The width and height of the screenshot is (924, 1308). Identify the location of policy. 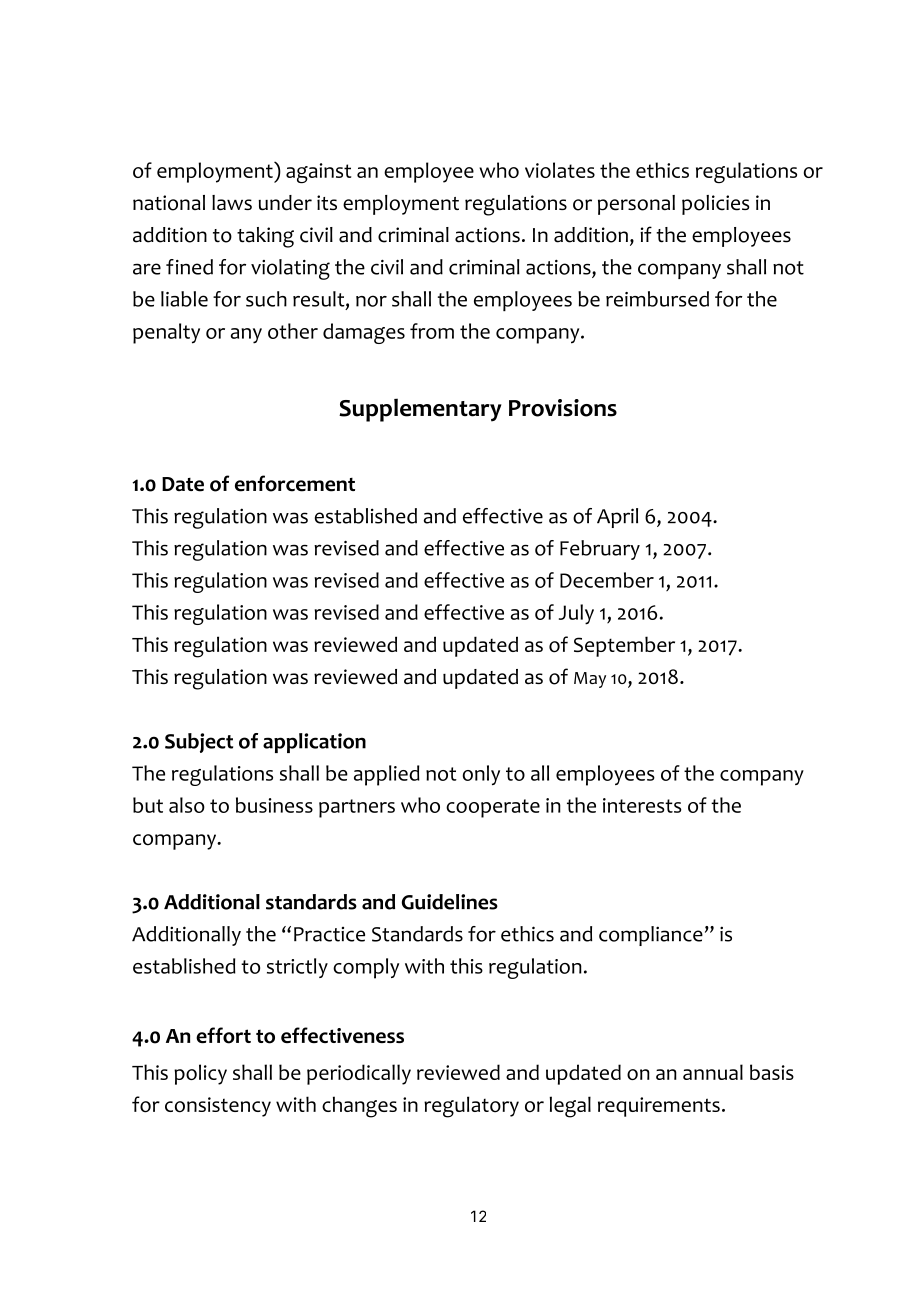
(200, 1074).
